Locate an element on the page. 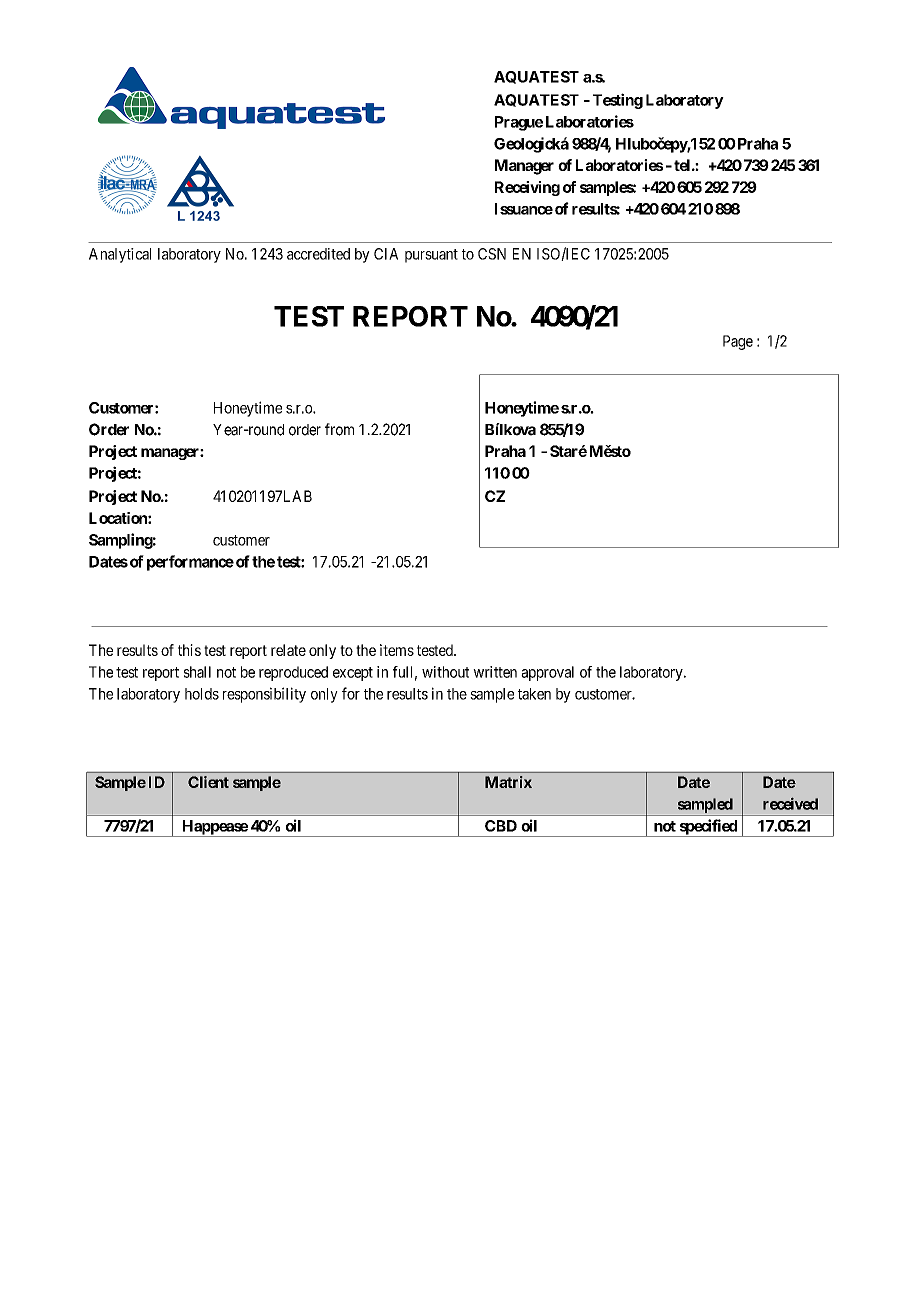 Image resolution: width=924 pixels, height=1307 pixels. CIA is located at coordinates (386, 254).
